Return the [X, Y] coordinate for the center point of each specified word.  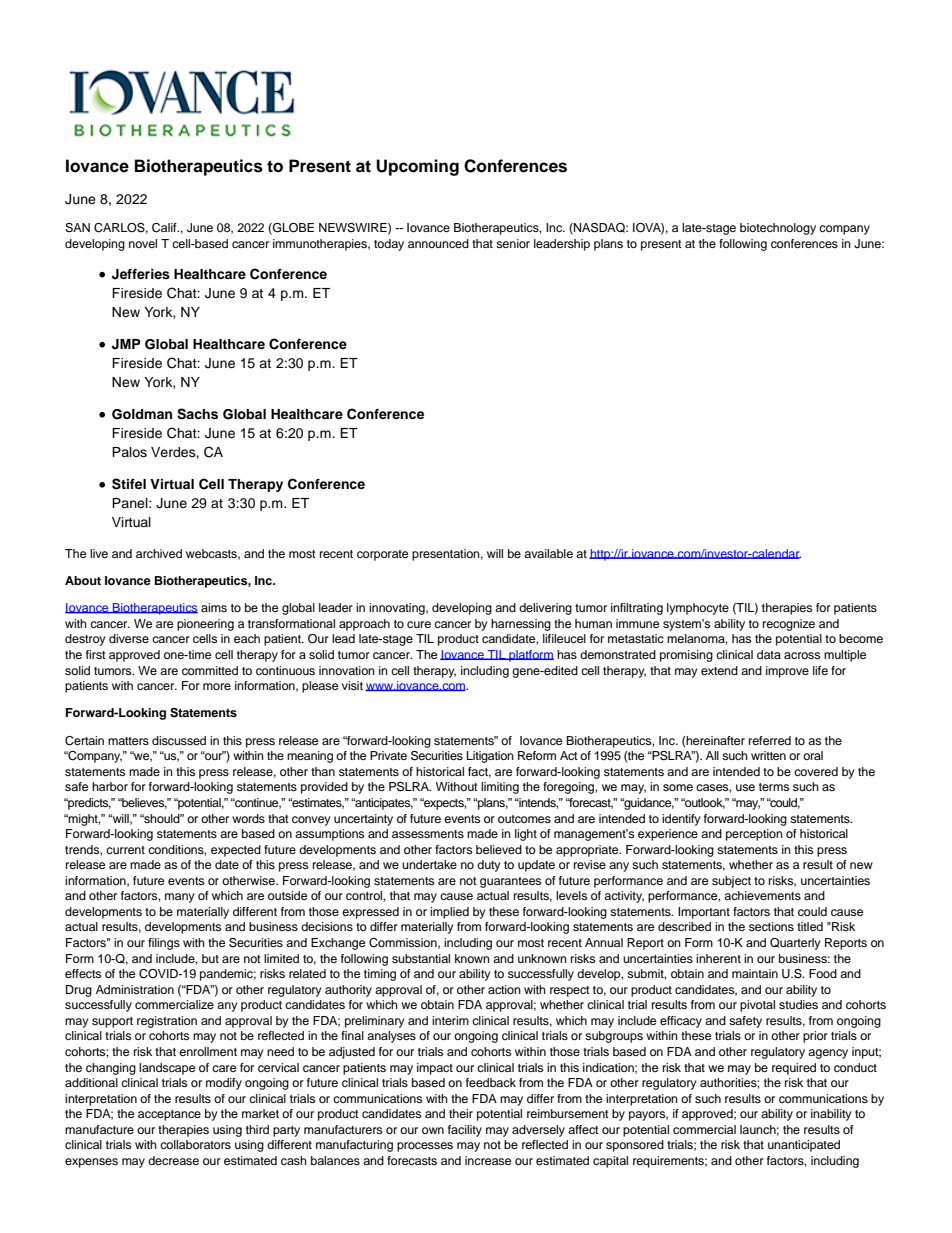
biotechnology [778, 229]
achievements [762, 895]
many [180, 898]
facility [465, 1131]
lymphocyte [698, 609]
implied [449, 913]
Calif [165, 228]
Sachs [197, 414]
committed [210, 670]
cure [419, 624]
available [548, 553]
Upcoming [417, 167]
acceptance [169, 1115]
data [769, 654]
